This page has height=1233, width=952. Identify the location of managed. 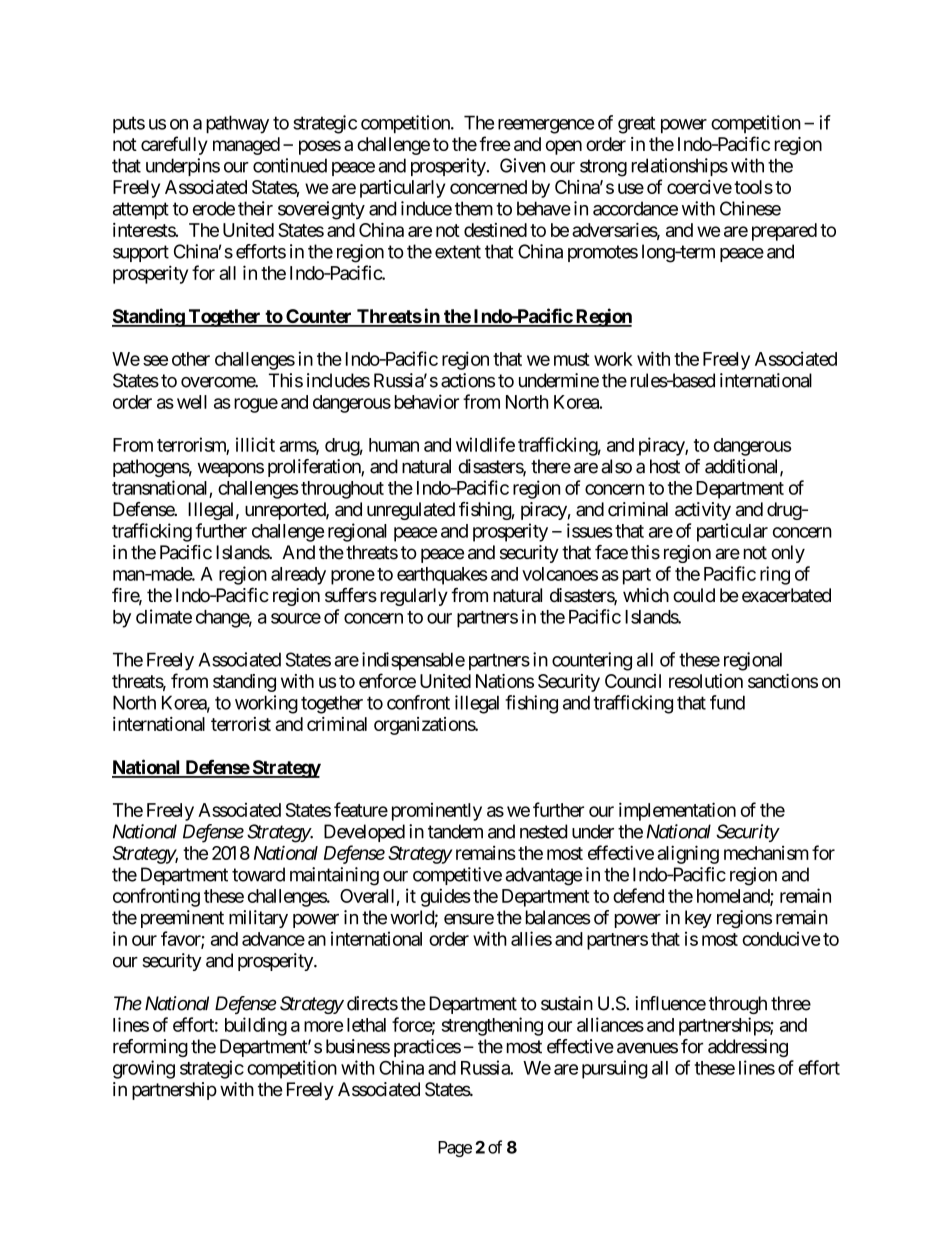
(246, 146).
